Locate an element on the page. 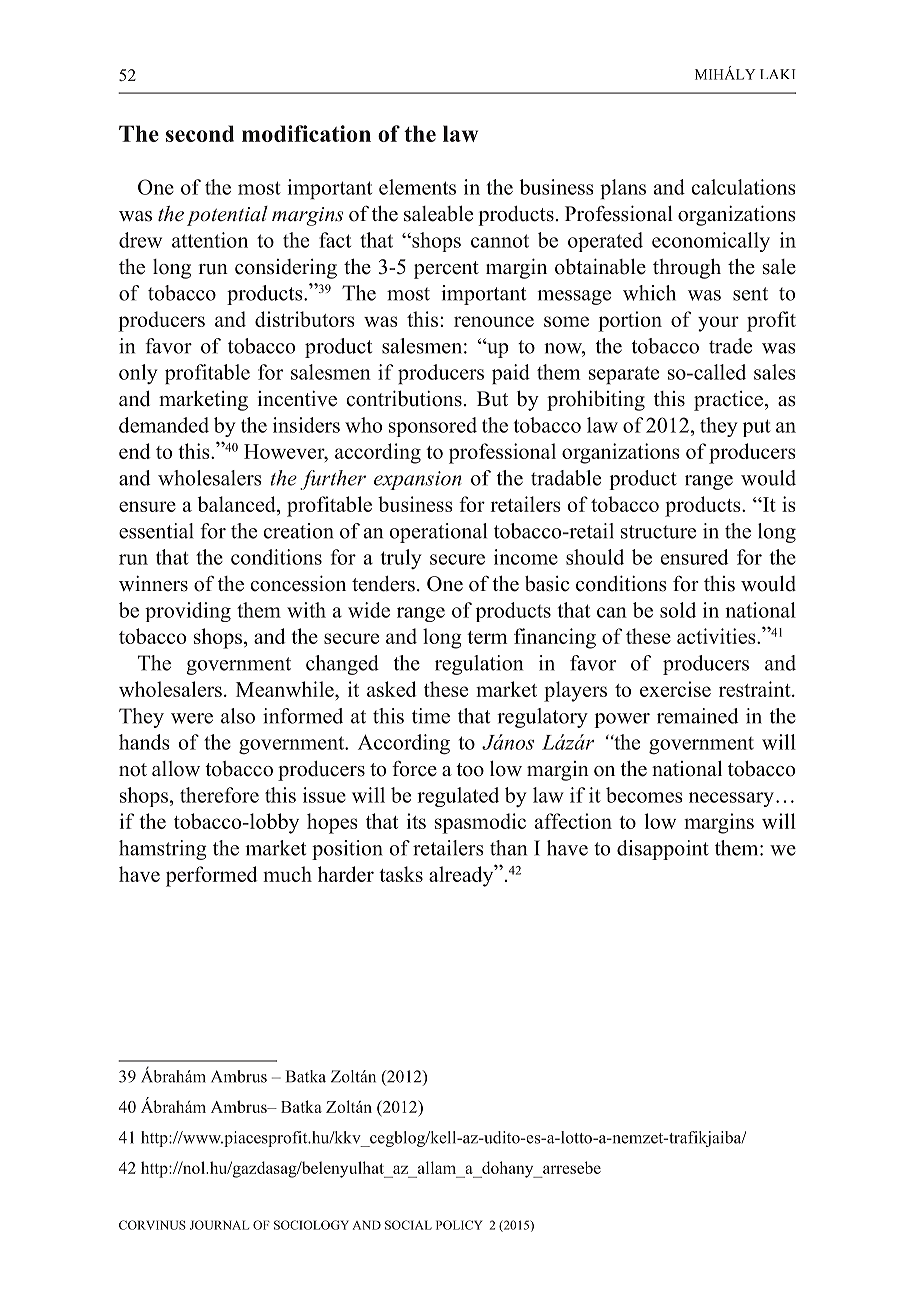 This page has height=1311, width=924. regulation is located at coordinates (479, 665).
